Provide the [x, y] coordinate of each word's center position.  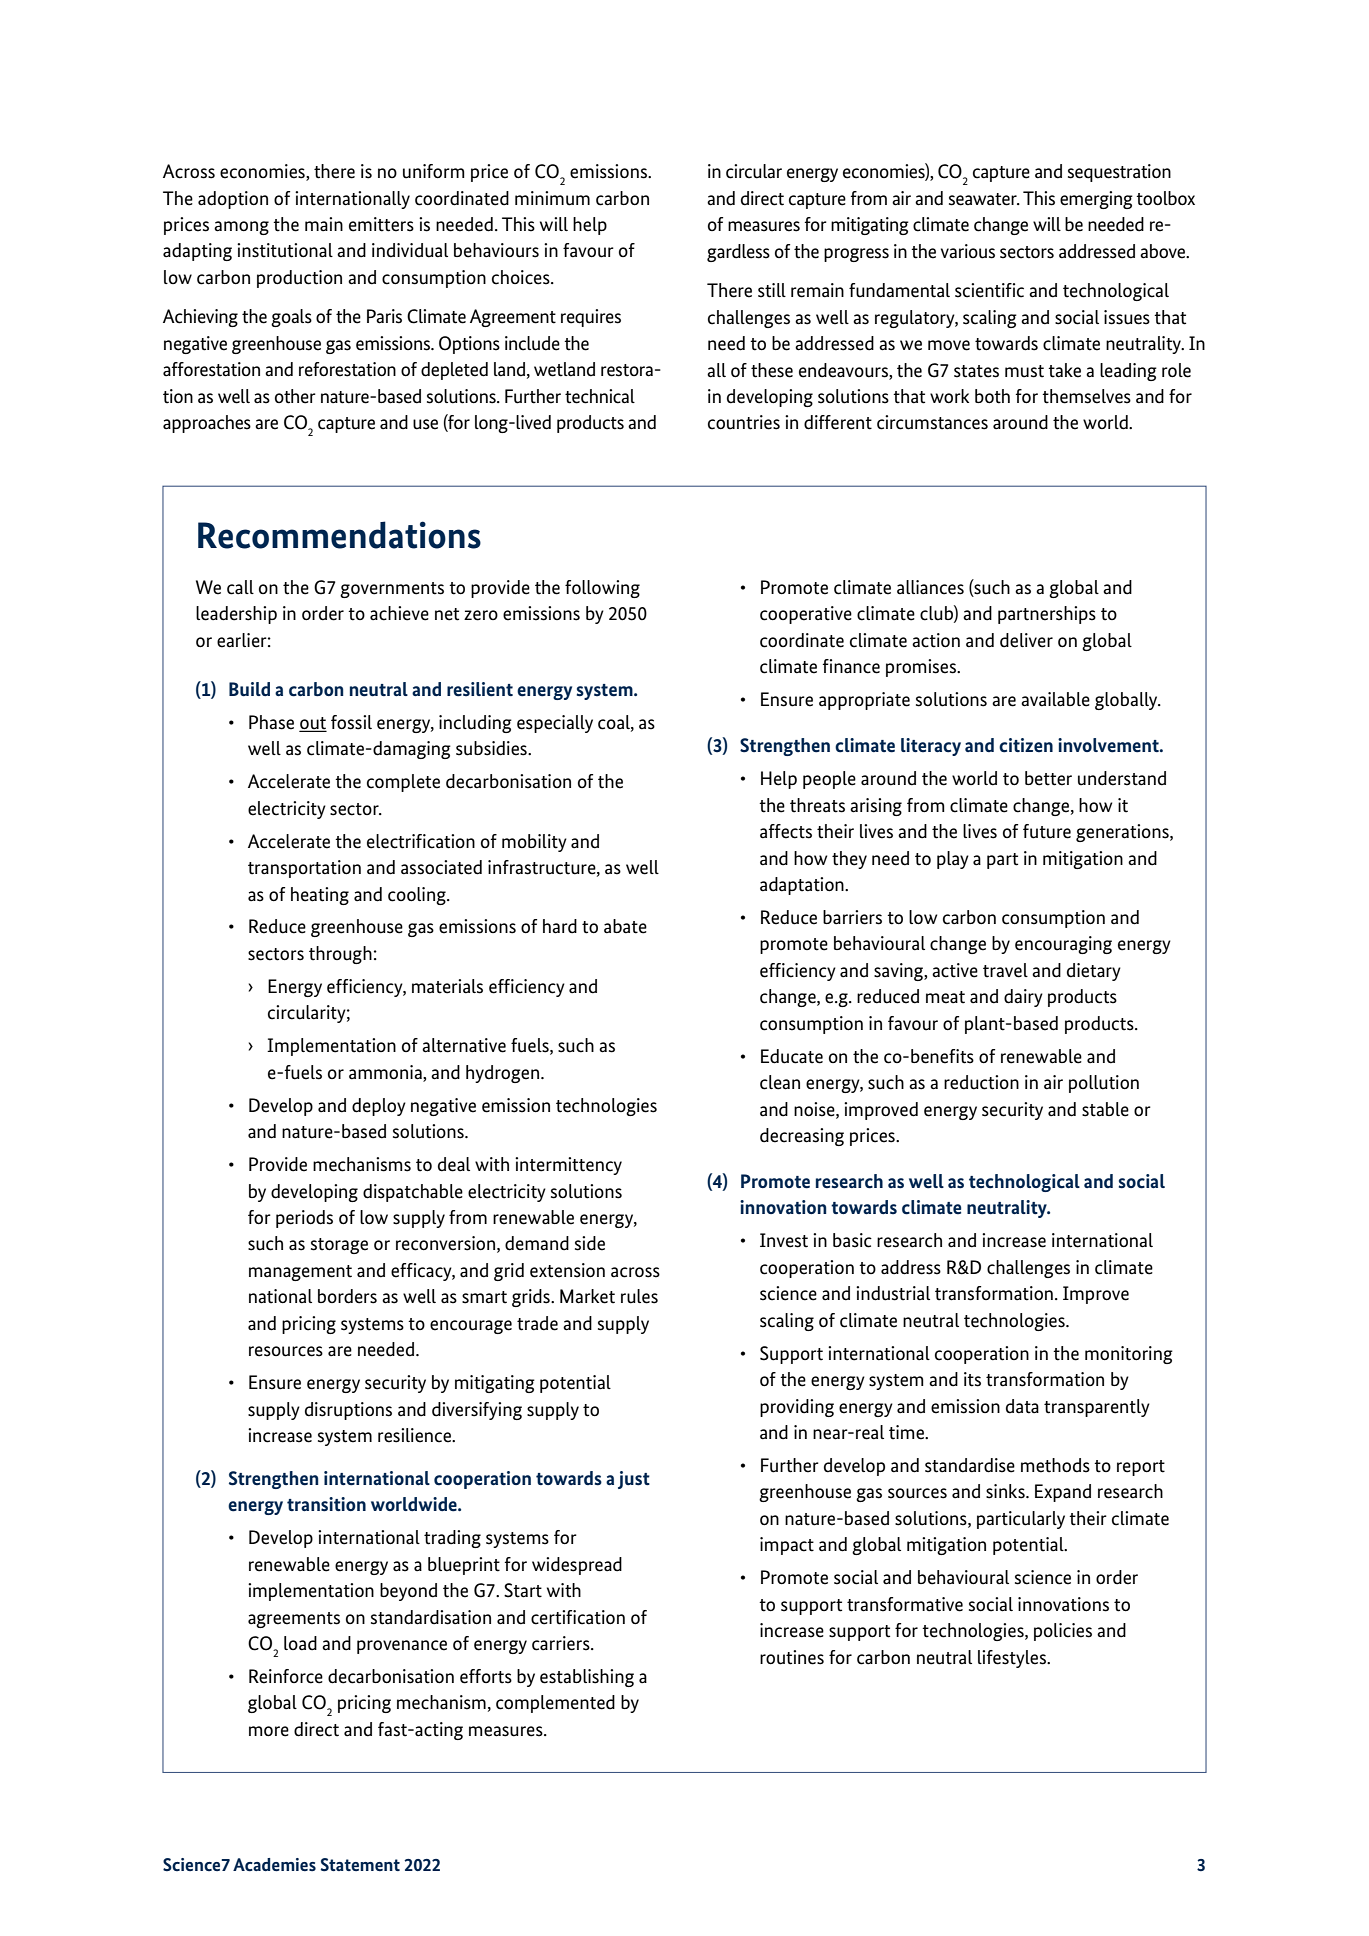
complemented [555, 1704]
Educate [792, 1056]
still [772, 290]
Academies [274, 1865]
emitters [381, 224]
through [340, 955]
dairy [1023, 998]
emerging [1096, 200]
